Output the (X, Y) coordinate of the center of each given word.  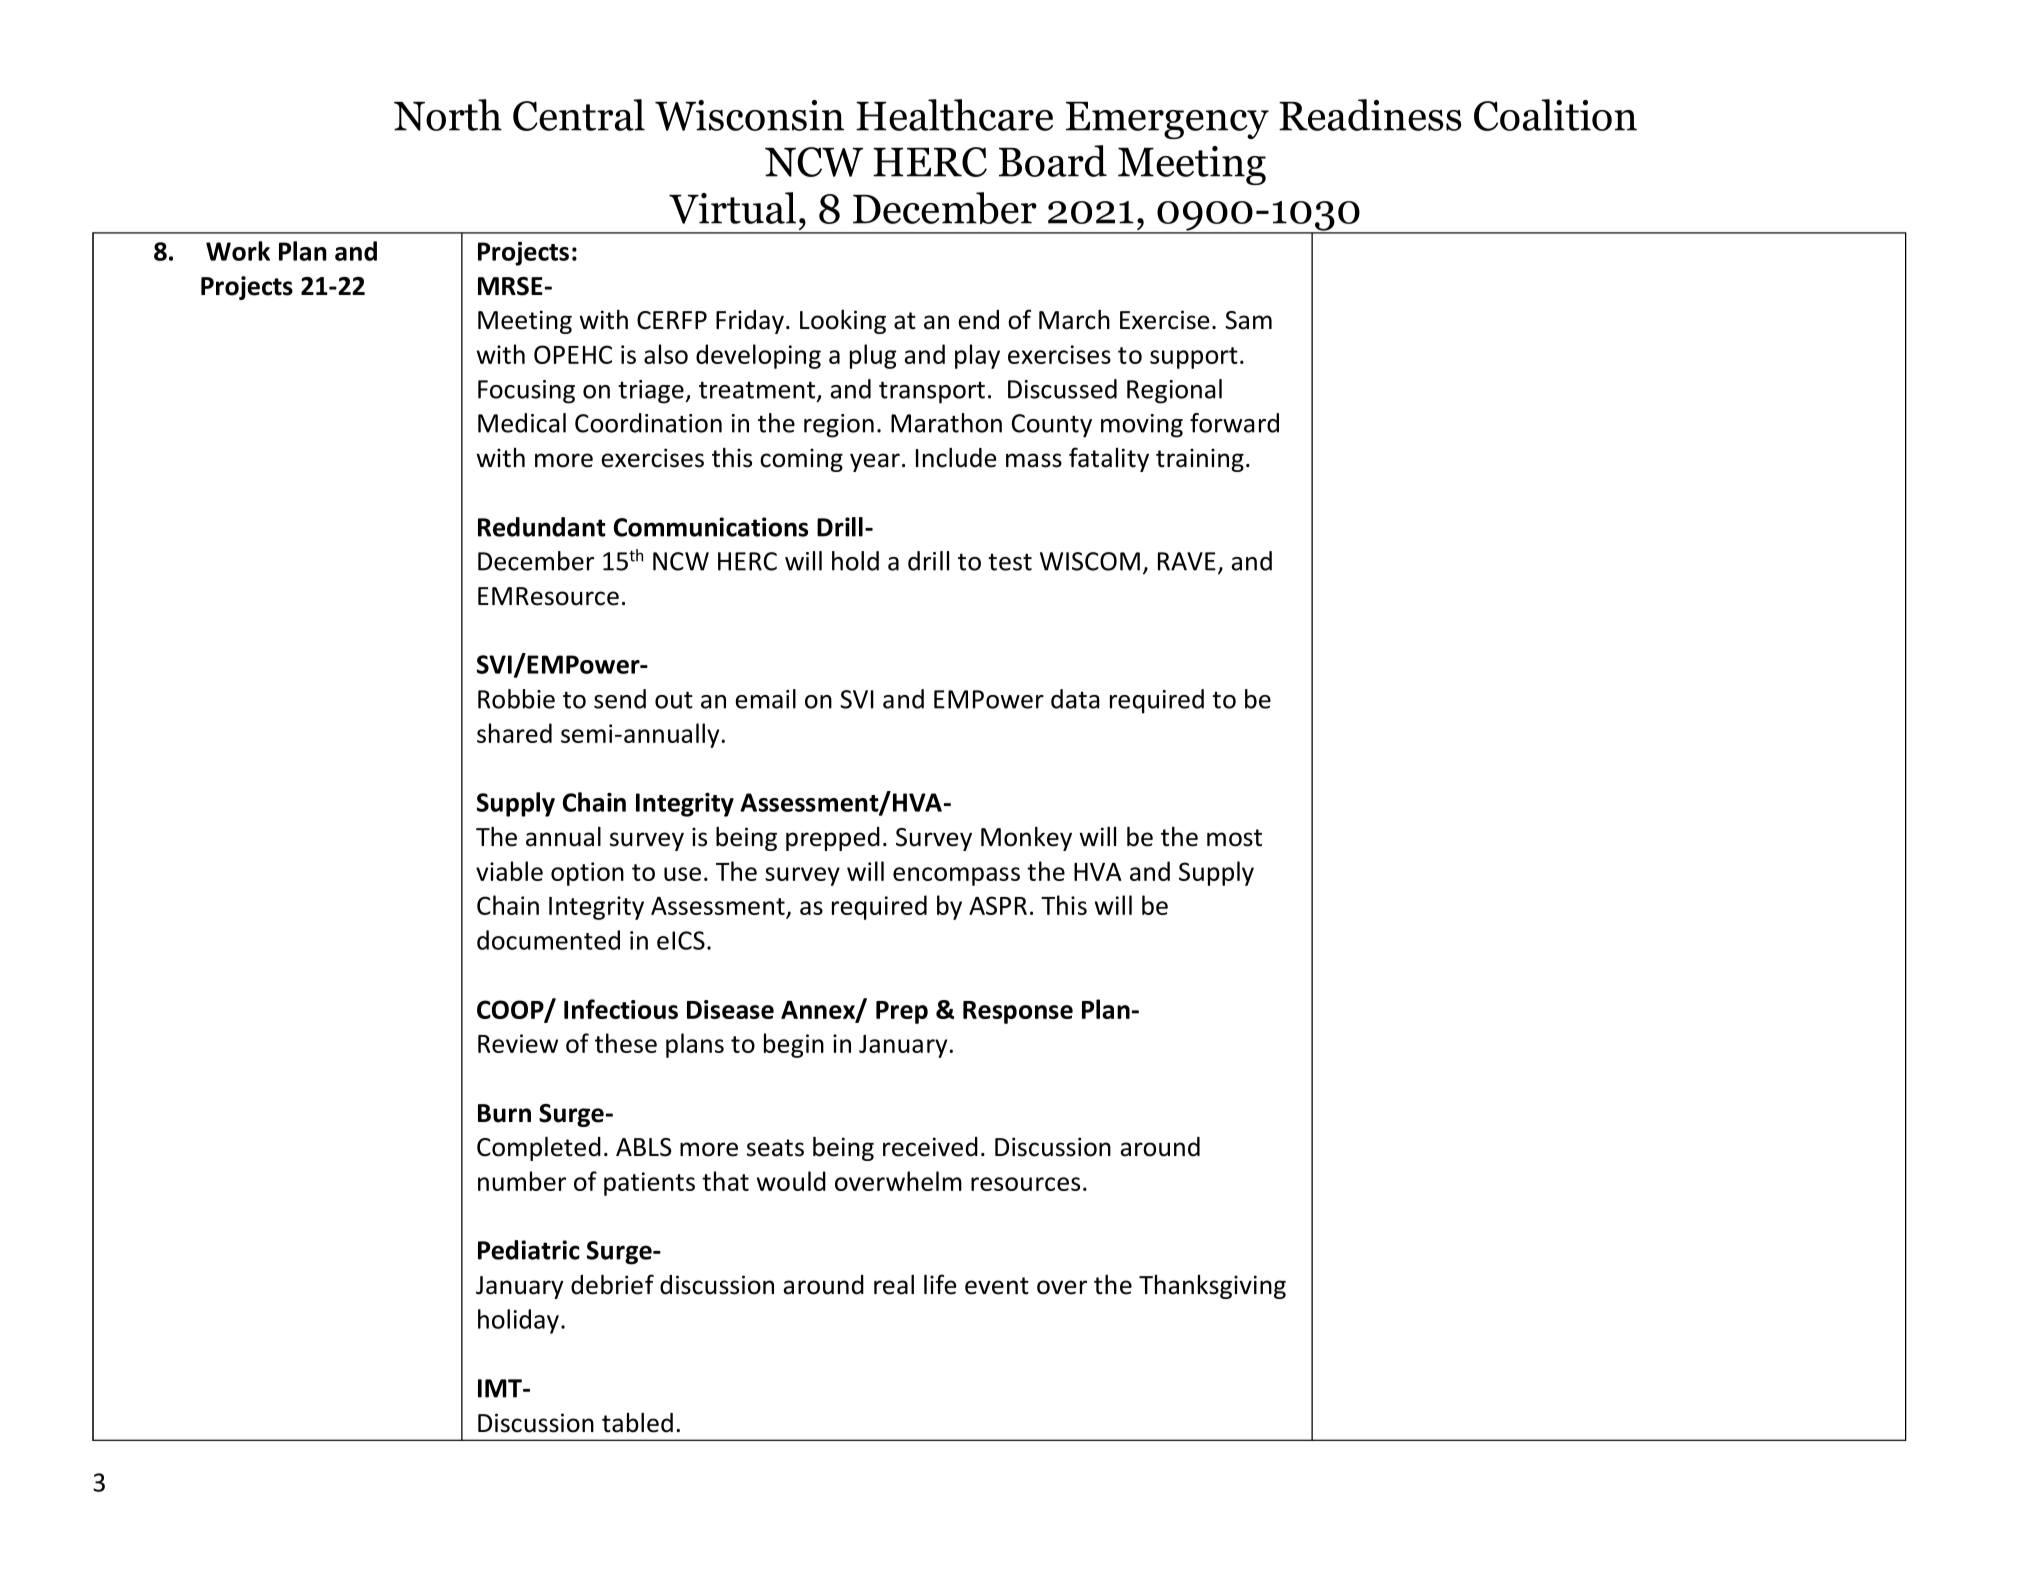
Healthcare (954, 115)
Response (1018, 1012)
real (894, 1285)
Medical (522, 423)
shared (514, 733)
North (448, 115)
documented (548, 940)
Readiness (1370, 115)
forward (1234, 423)
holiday (518, 1321)
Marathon (946, 423)
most (1234, 838)
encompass (956, 876)
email (765, 699)
